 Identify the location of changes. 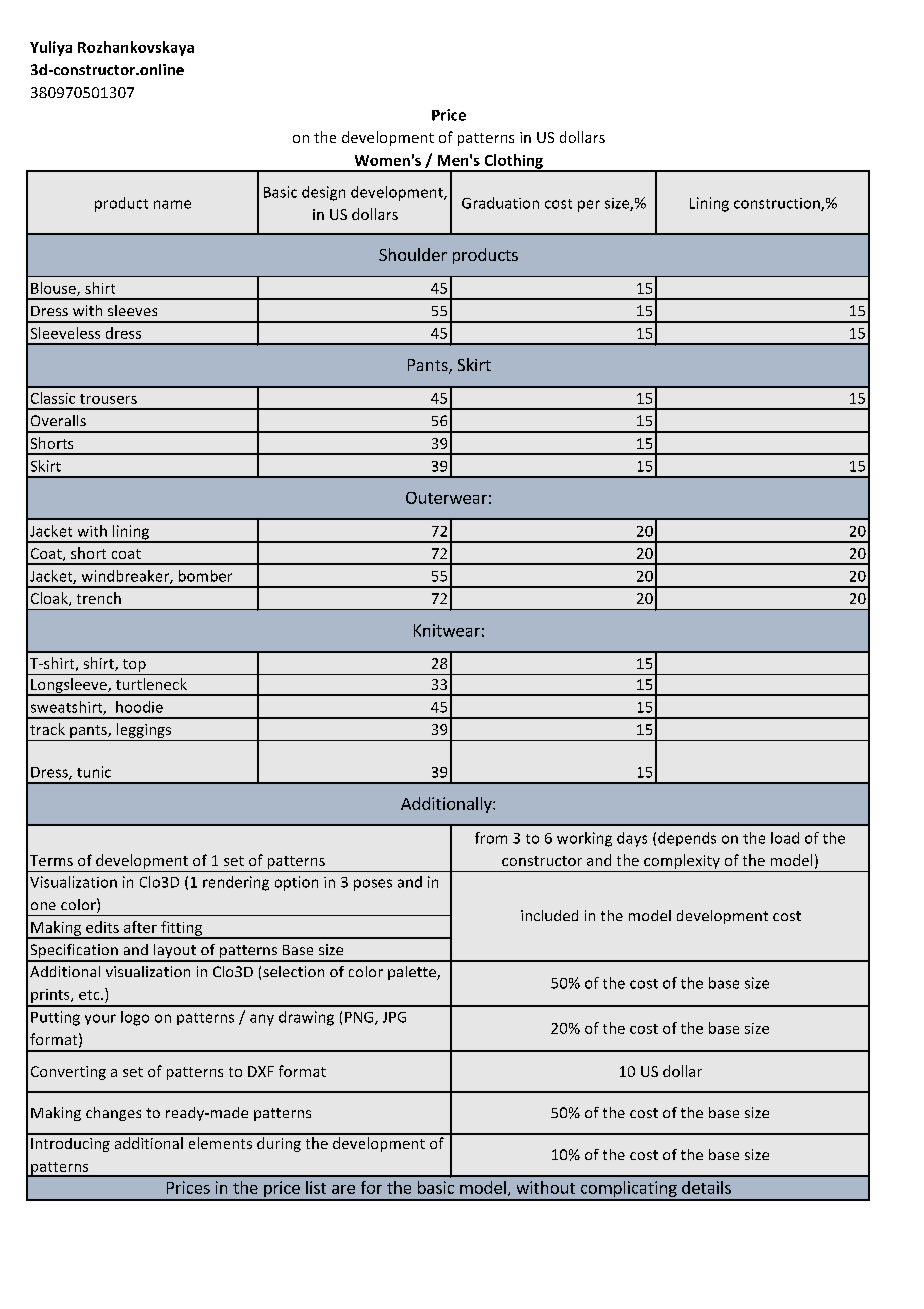
(113, 1114).
